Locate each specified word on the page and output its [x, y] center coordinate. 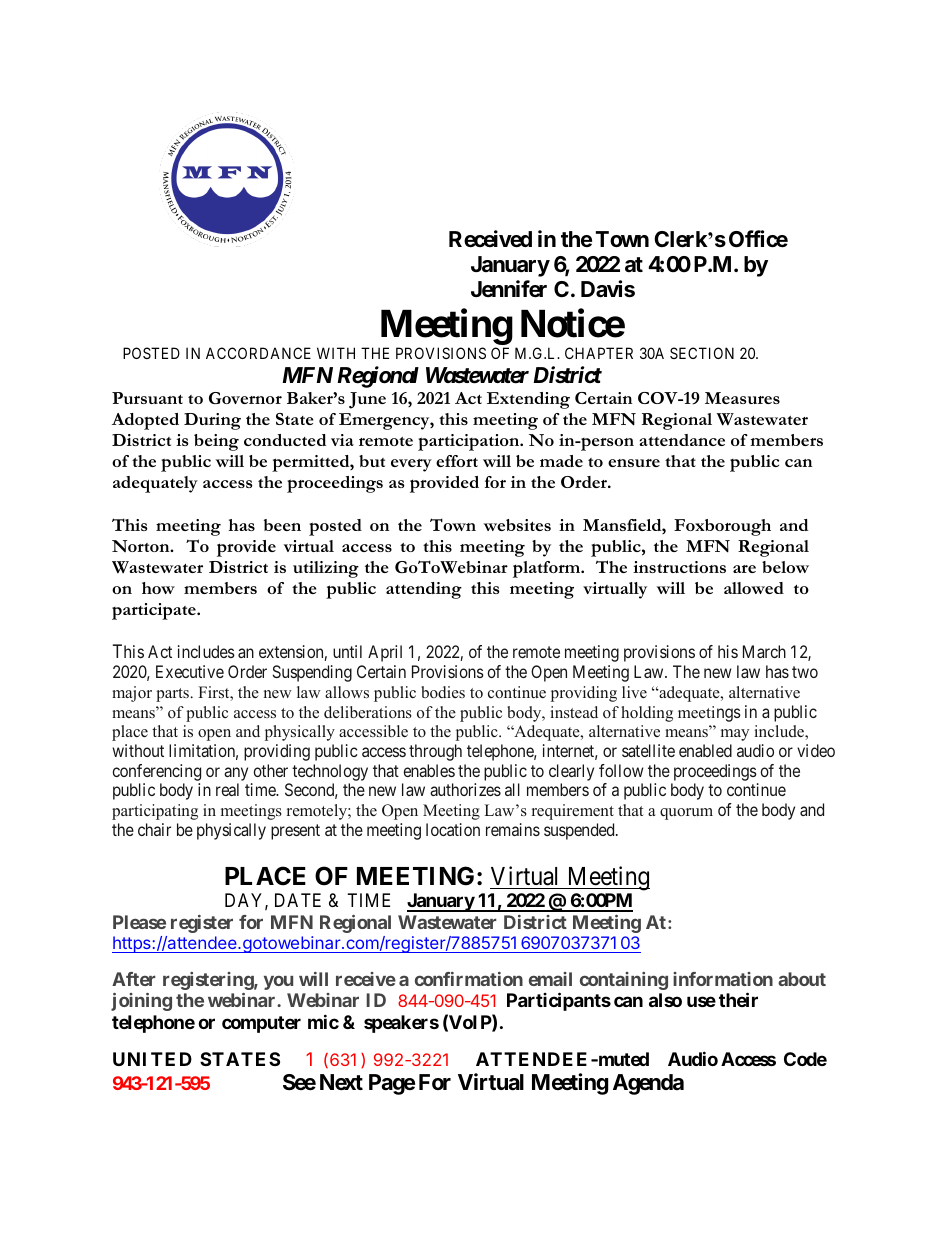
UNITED [152, 1059]
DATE [298, 900]
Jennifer [509, 289]
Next [341, 1082]
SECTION [702, 353]
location [453, 829]
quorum [686, 814]
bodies [443, 692]
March [764, 651]
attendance [682, 440]
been [282, 525]
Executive [190, 671]
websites [517, 525]
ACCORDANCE [258, 353]
